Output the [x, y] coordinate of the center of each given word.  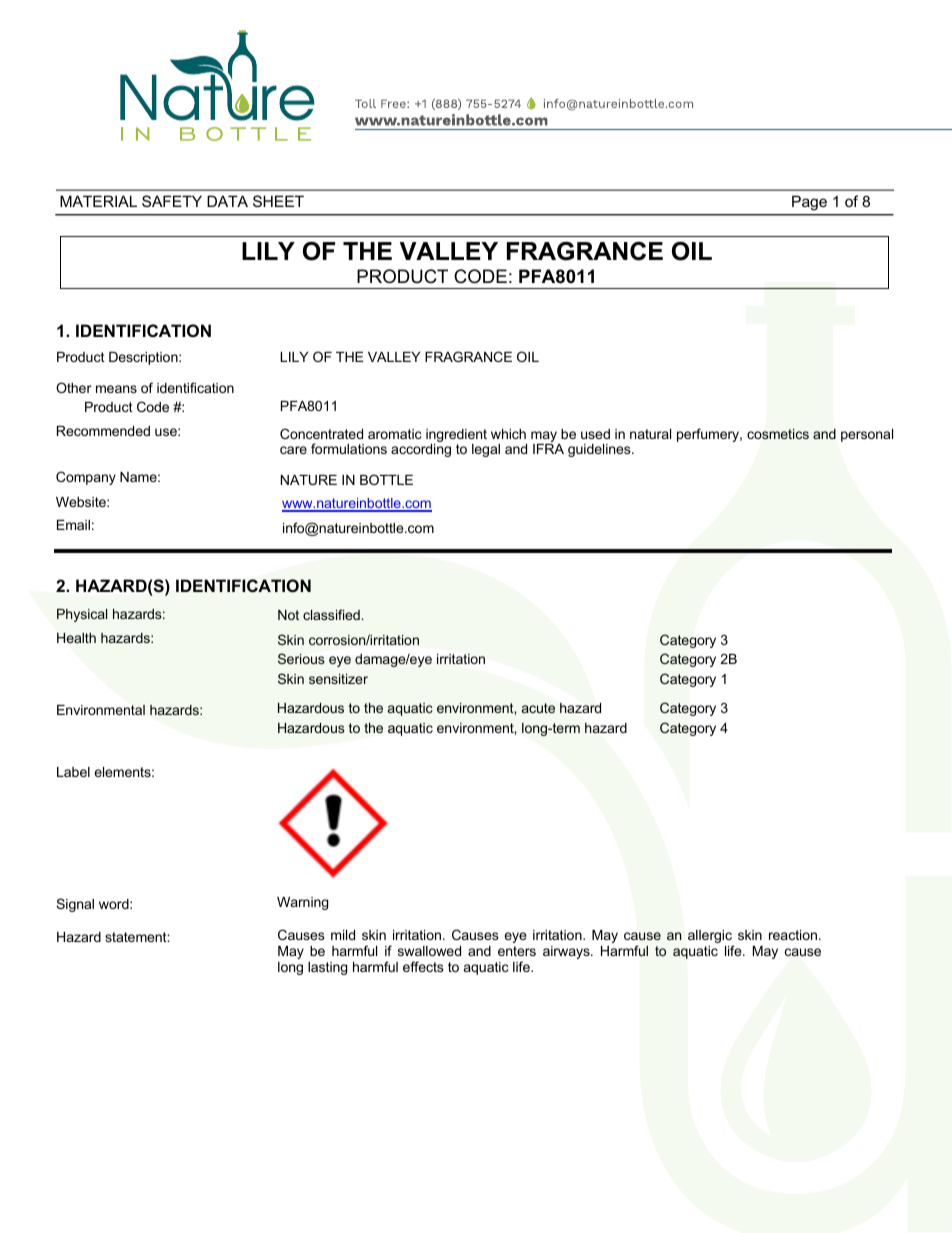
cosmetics [778, 434]
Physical [82, 615]
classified [332, 614]
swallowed [429, 951]
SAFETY [172, 201]
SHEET [278, 201]
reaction [793, 935]
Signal [75, 905]
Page [809, 203]
